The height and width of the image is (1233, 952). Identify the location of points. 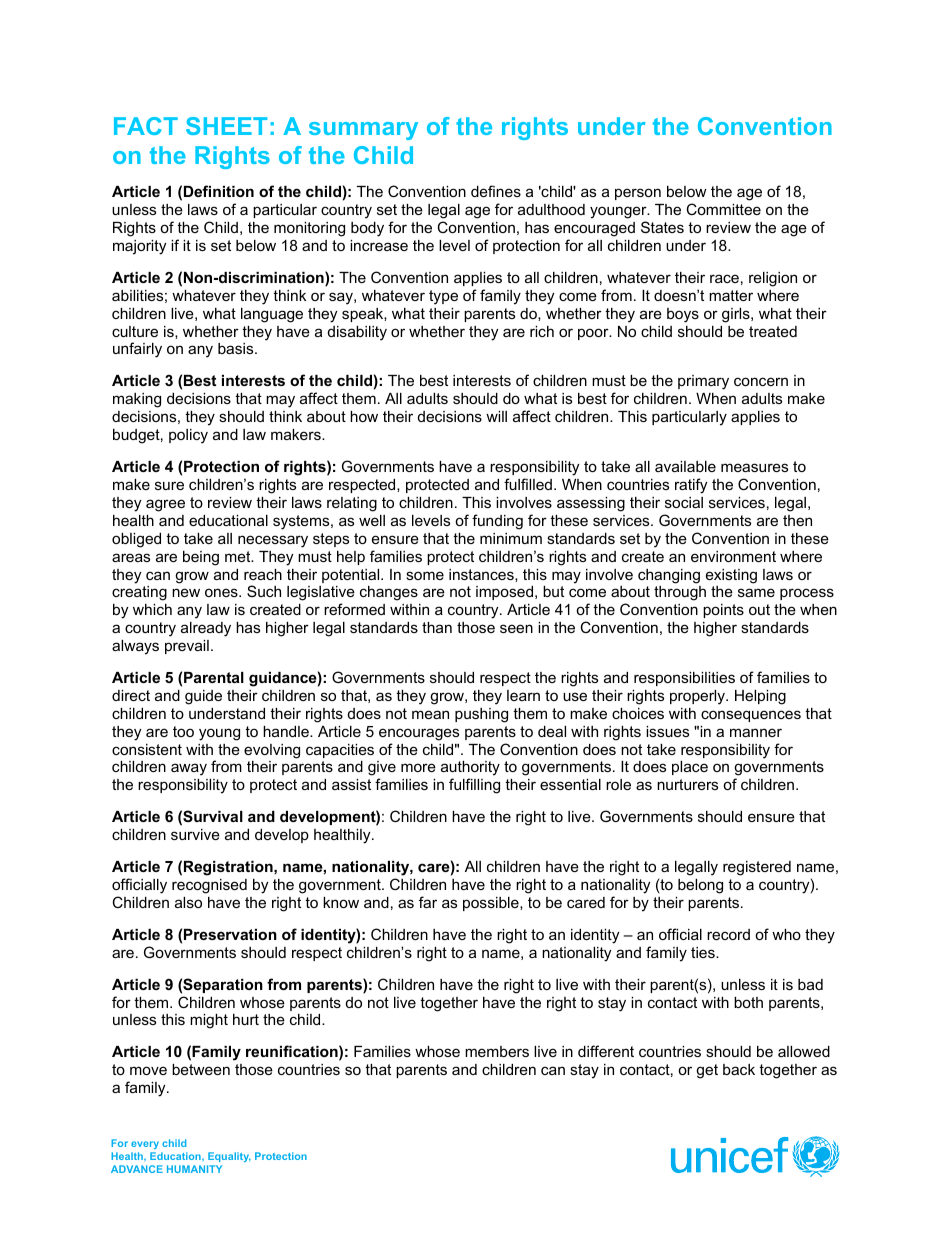
(723, 611).
